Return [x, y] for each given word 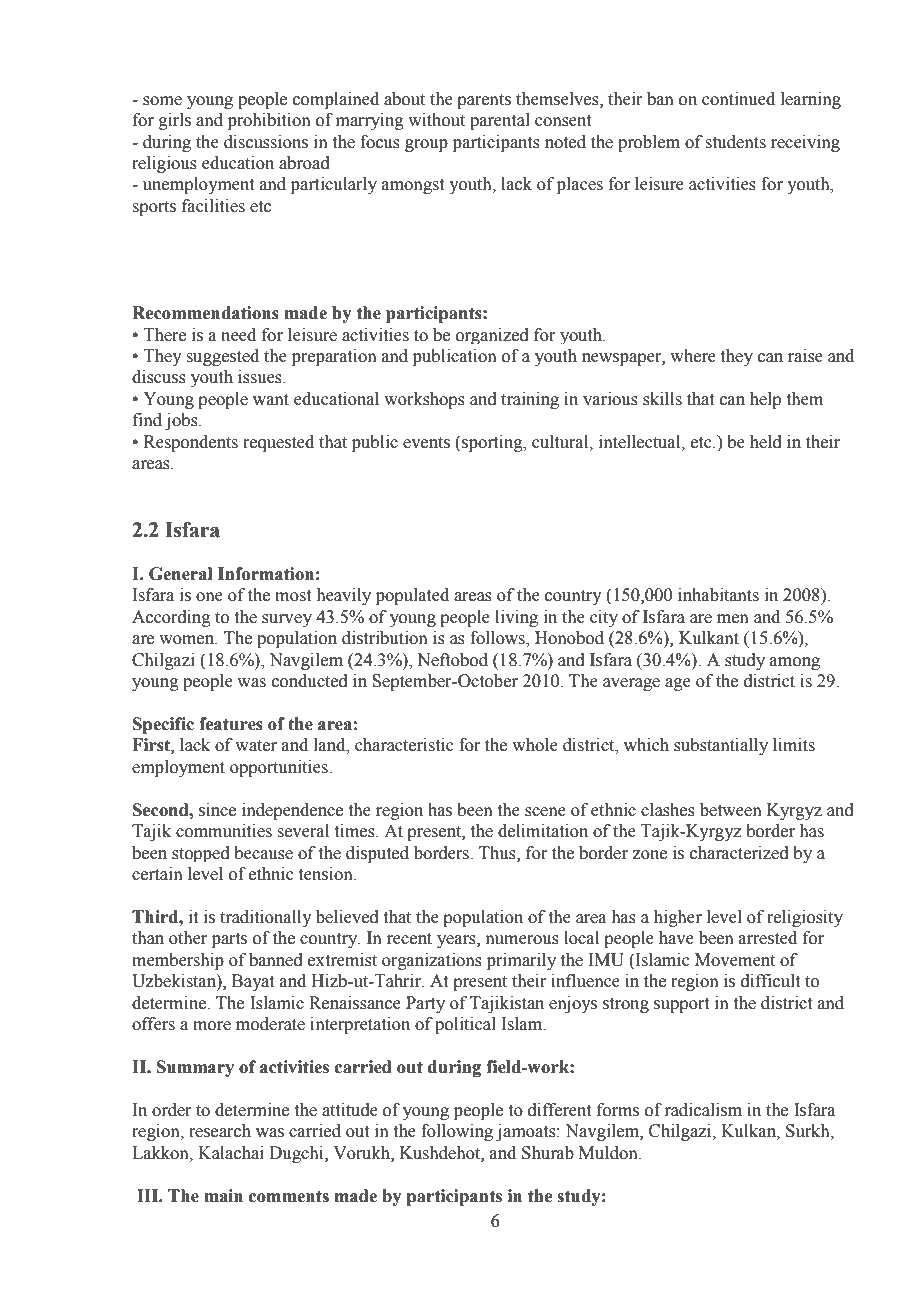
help [765, 400]
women [188, 640]
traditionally [266, 918]
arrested [768, 938]
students [735, 142]
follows [498, 639]
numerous [522, 940]
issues [261, 377]
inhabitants [718, 595]
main [223, 1196]
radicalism [703, 1110]
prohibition [269, 121]
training [530, 400]
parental [500, 121]
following [457, 1132]
